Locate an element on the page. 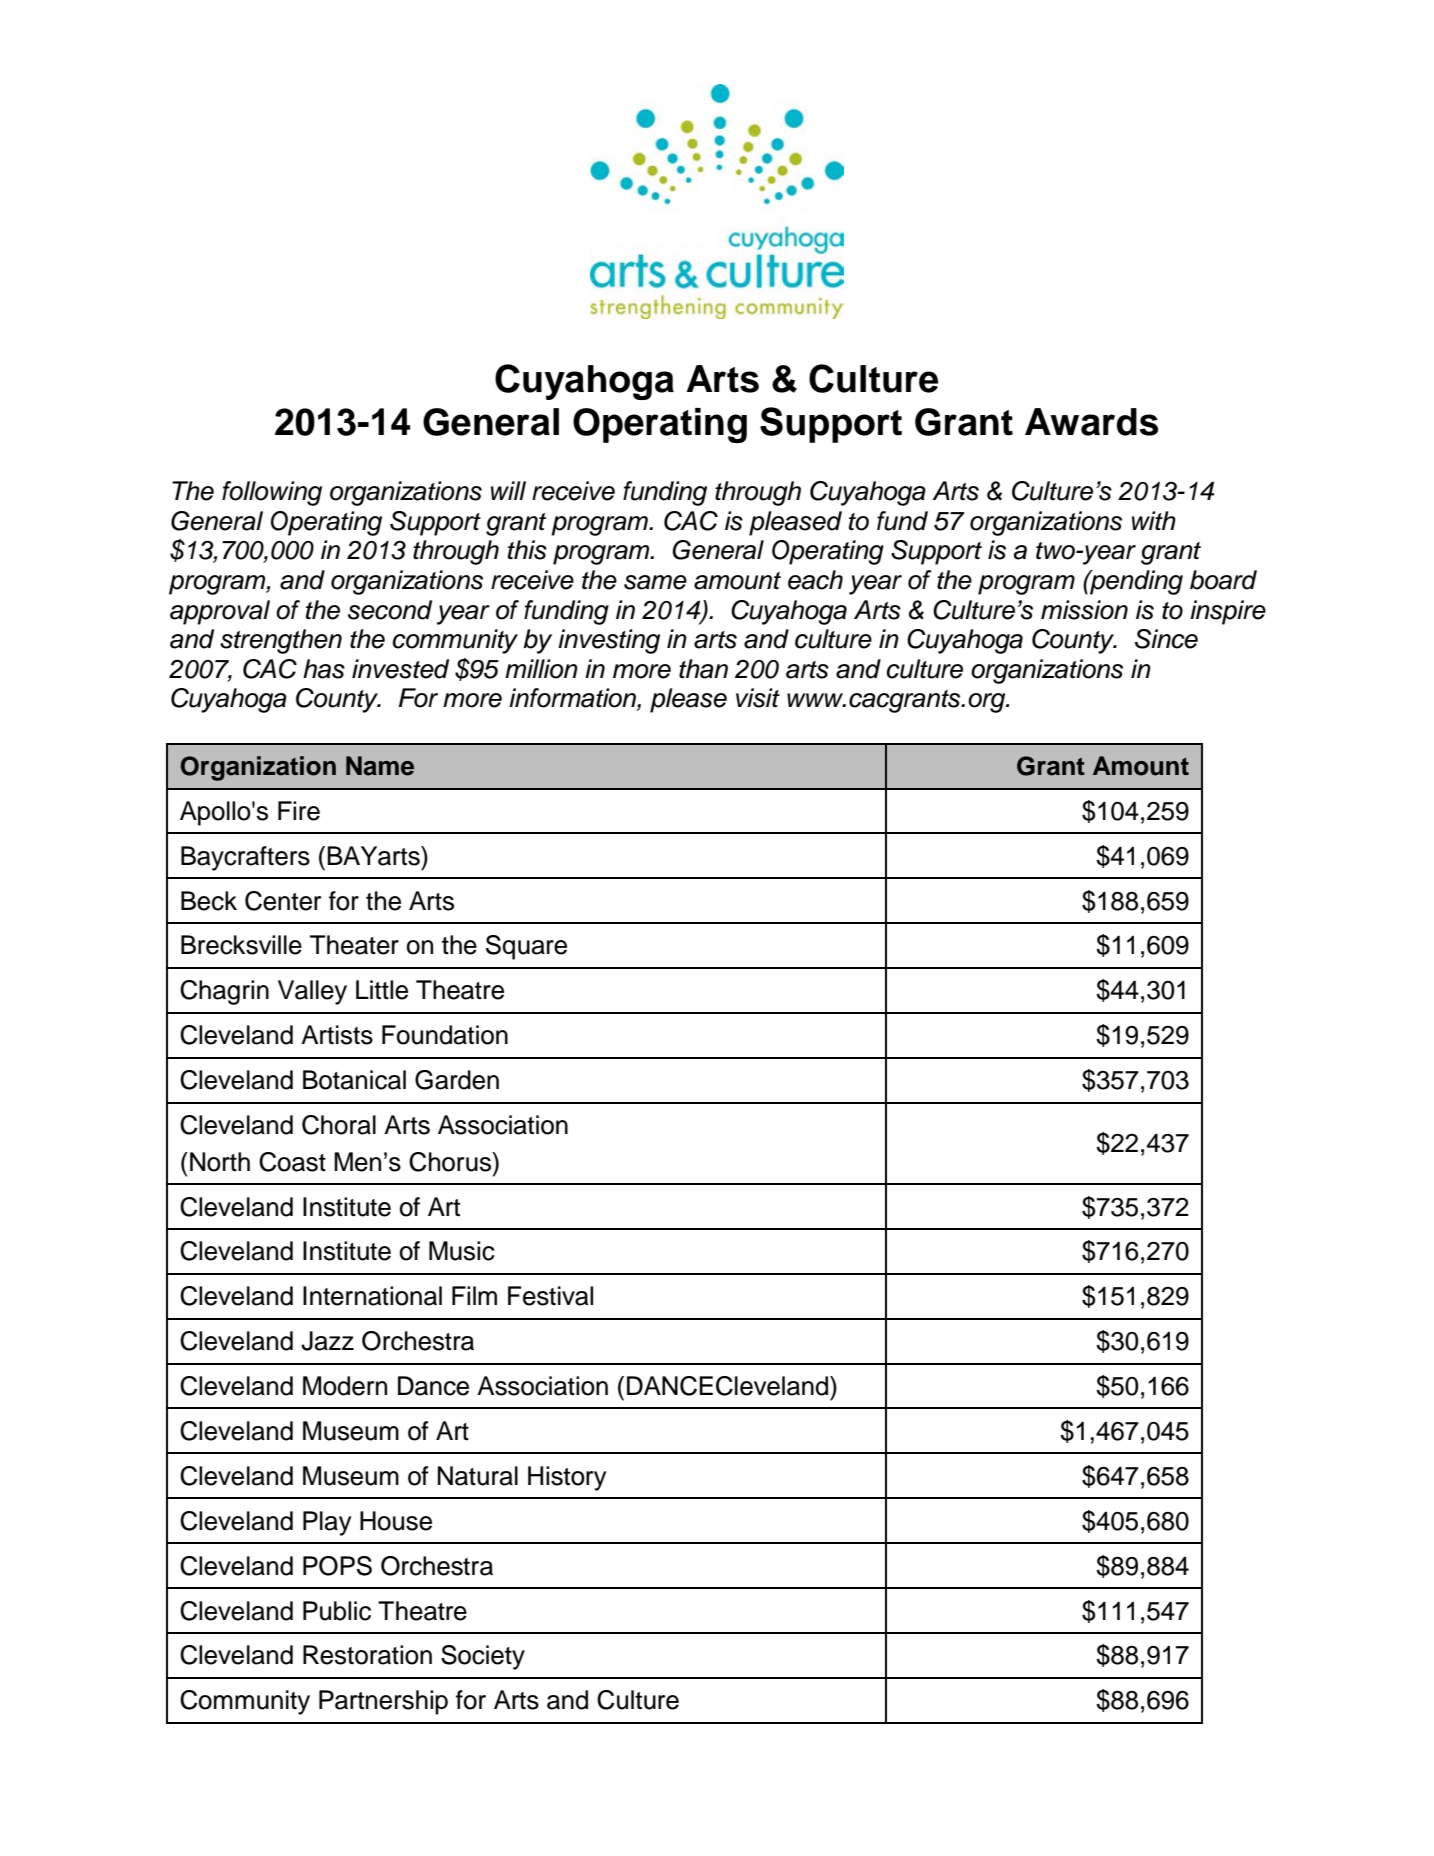  Festival is located at coordinates (550, 1296).
